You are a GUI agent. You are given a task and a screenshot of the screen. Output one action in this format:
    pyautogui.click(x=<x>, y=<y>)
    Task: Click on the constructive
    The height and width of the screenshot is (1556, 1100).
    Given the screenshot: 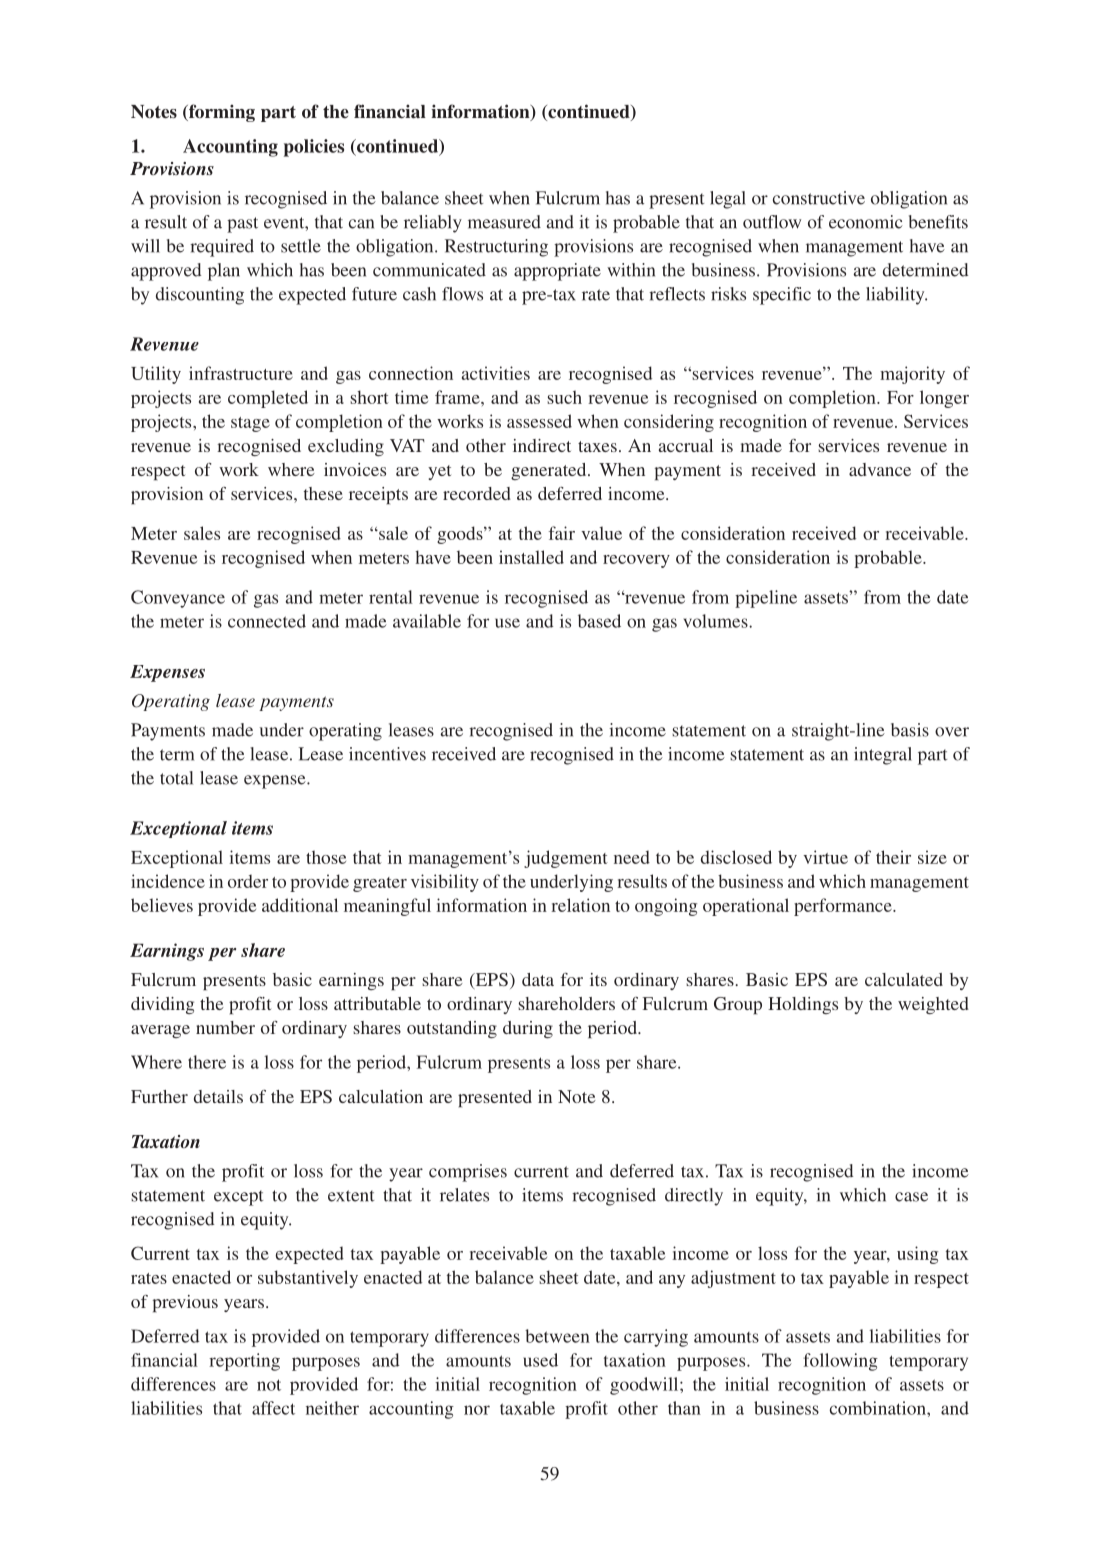 What is the action you would take?
    pyautogui.click(x=819, y=198)
